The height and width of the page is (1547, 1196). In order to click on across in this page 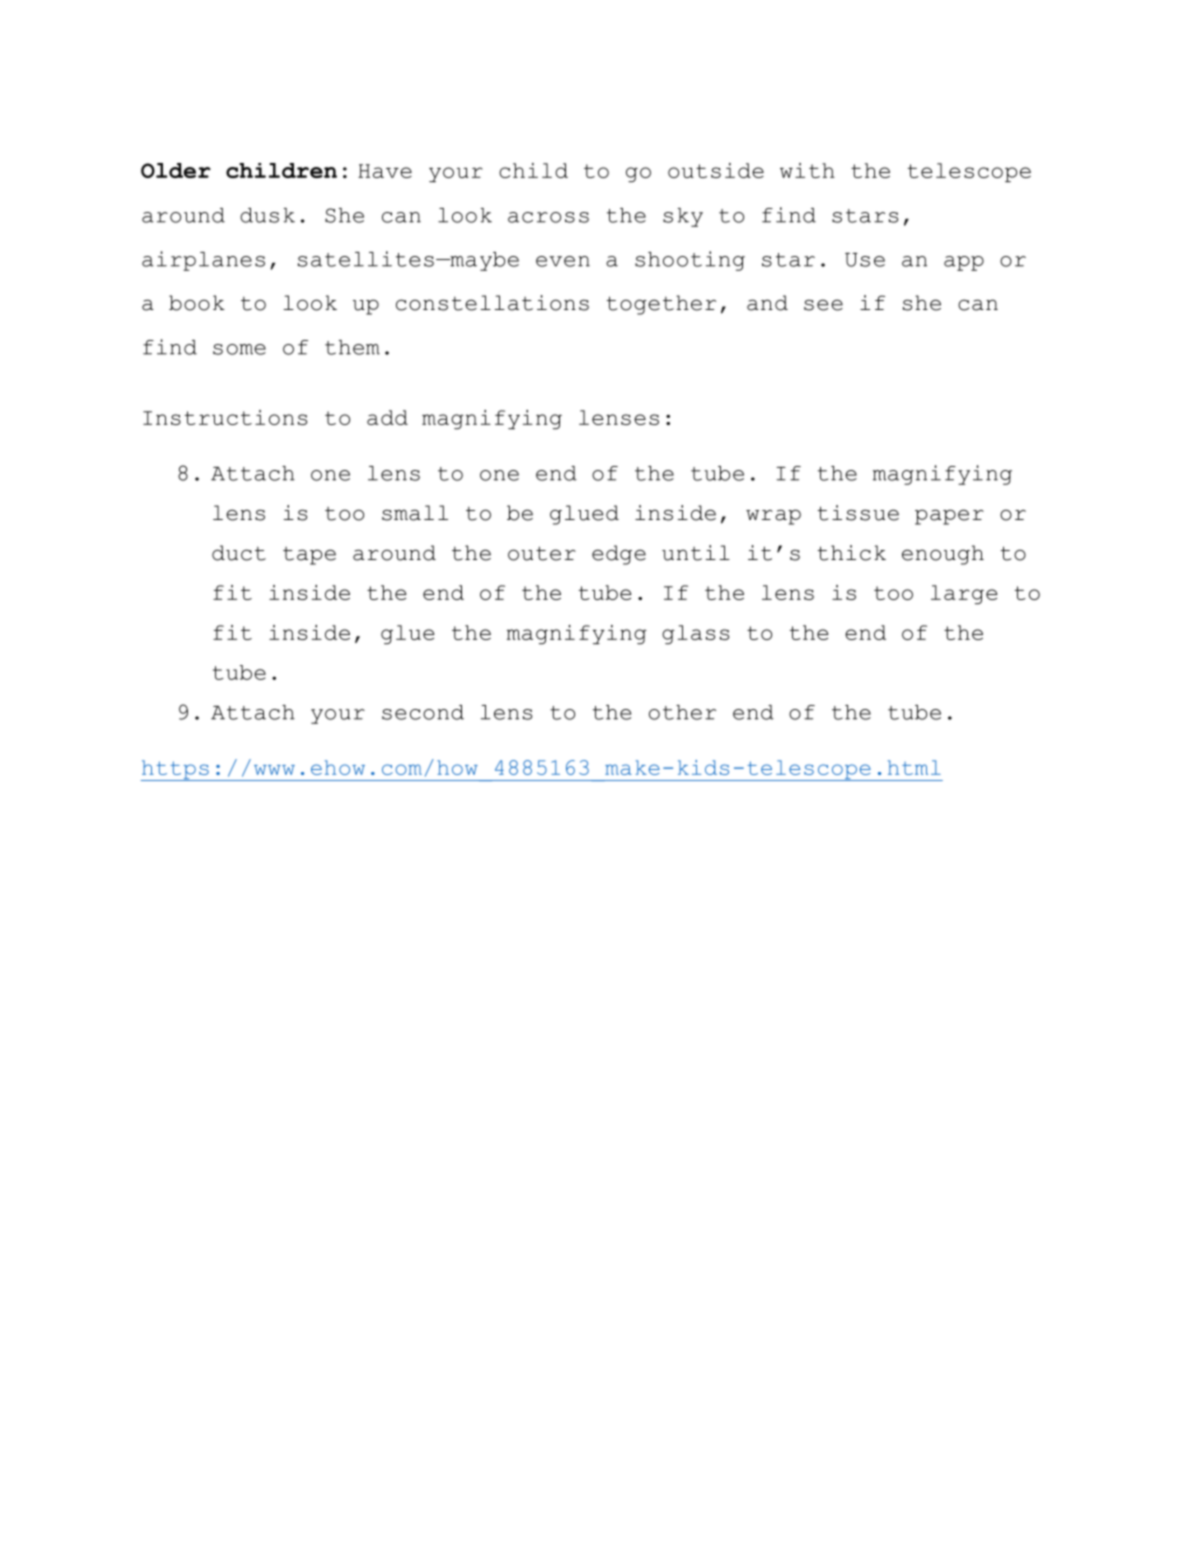, I will do `click(548, 217)`.
